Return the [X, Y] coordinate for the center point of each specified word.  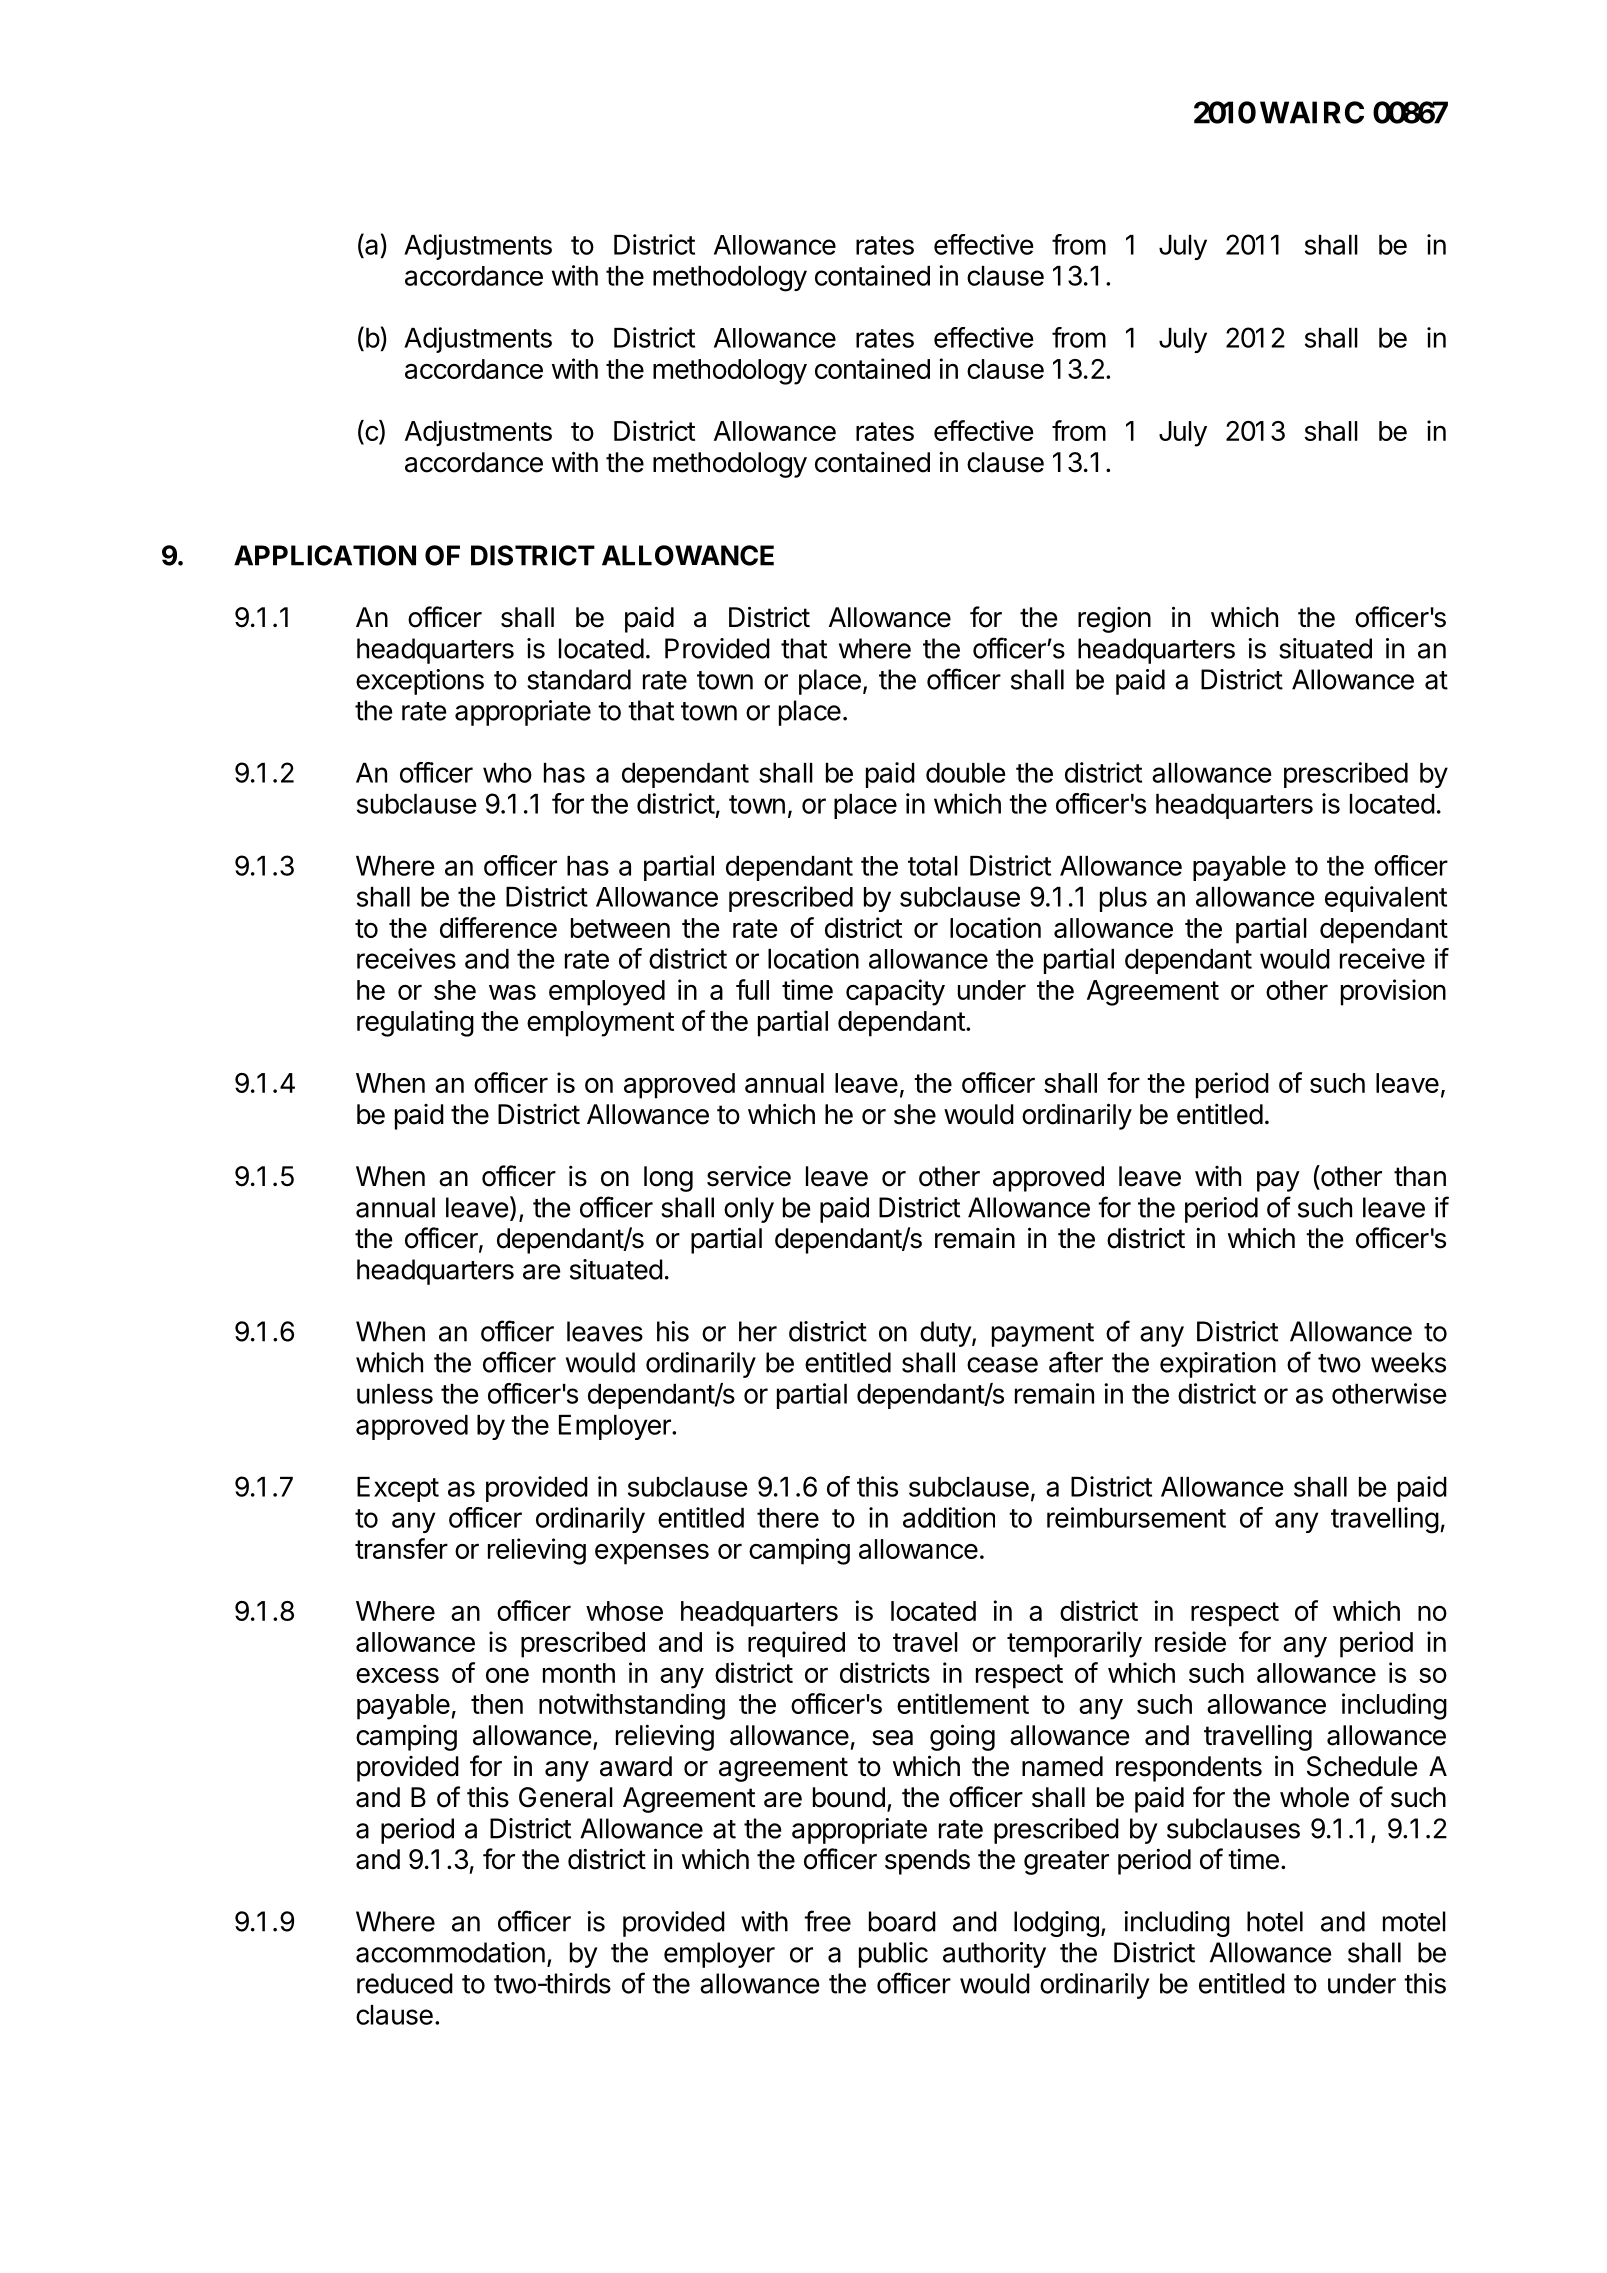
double [965, 773]
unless [395, 1394]
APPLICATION [325, 555]
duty [946, 1334]
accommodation [450, 1952]
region [1114, 620]
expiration [1218, 1365]
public [893, 1955]
